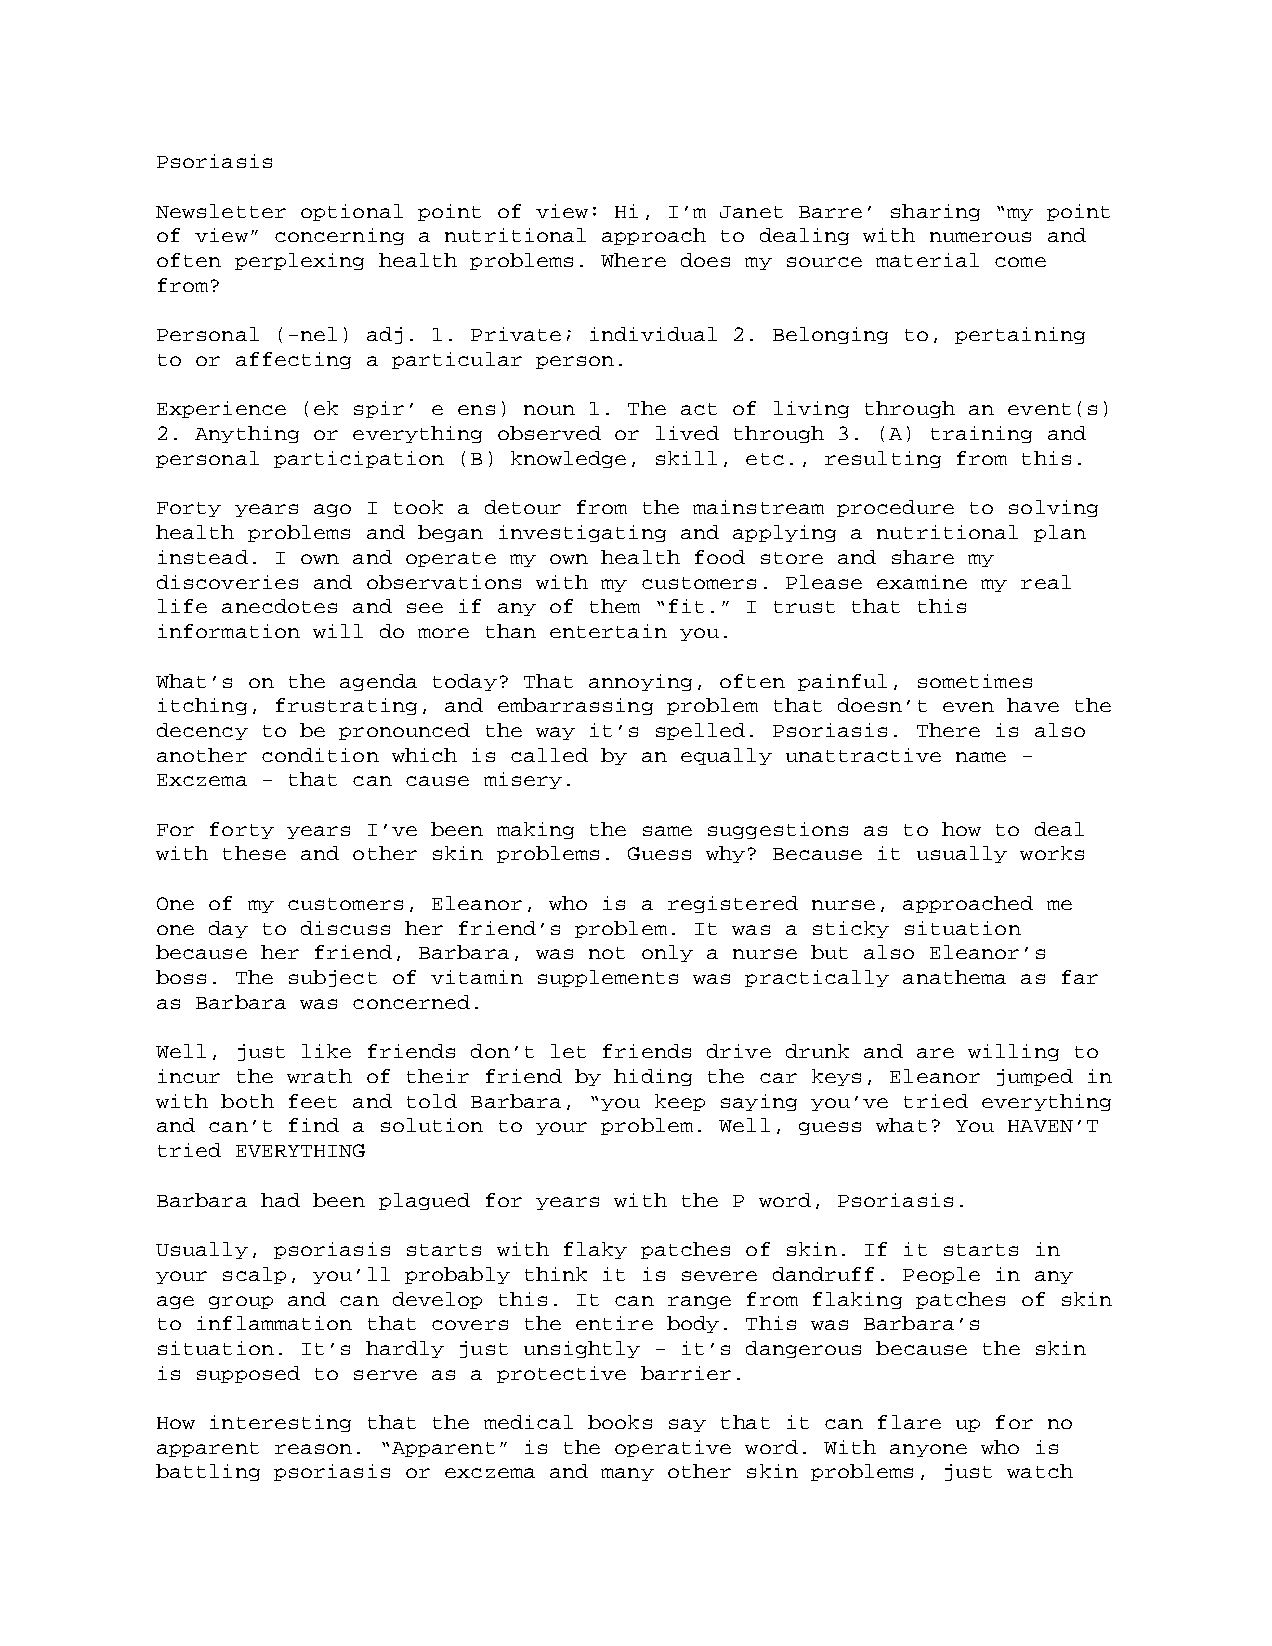  I want to click on same, so click(667, 831).
